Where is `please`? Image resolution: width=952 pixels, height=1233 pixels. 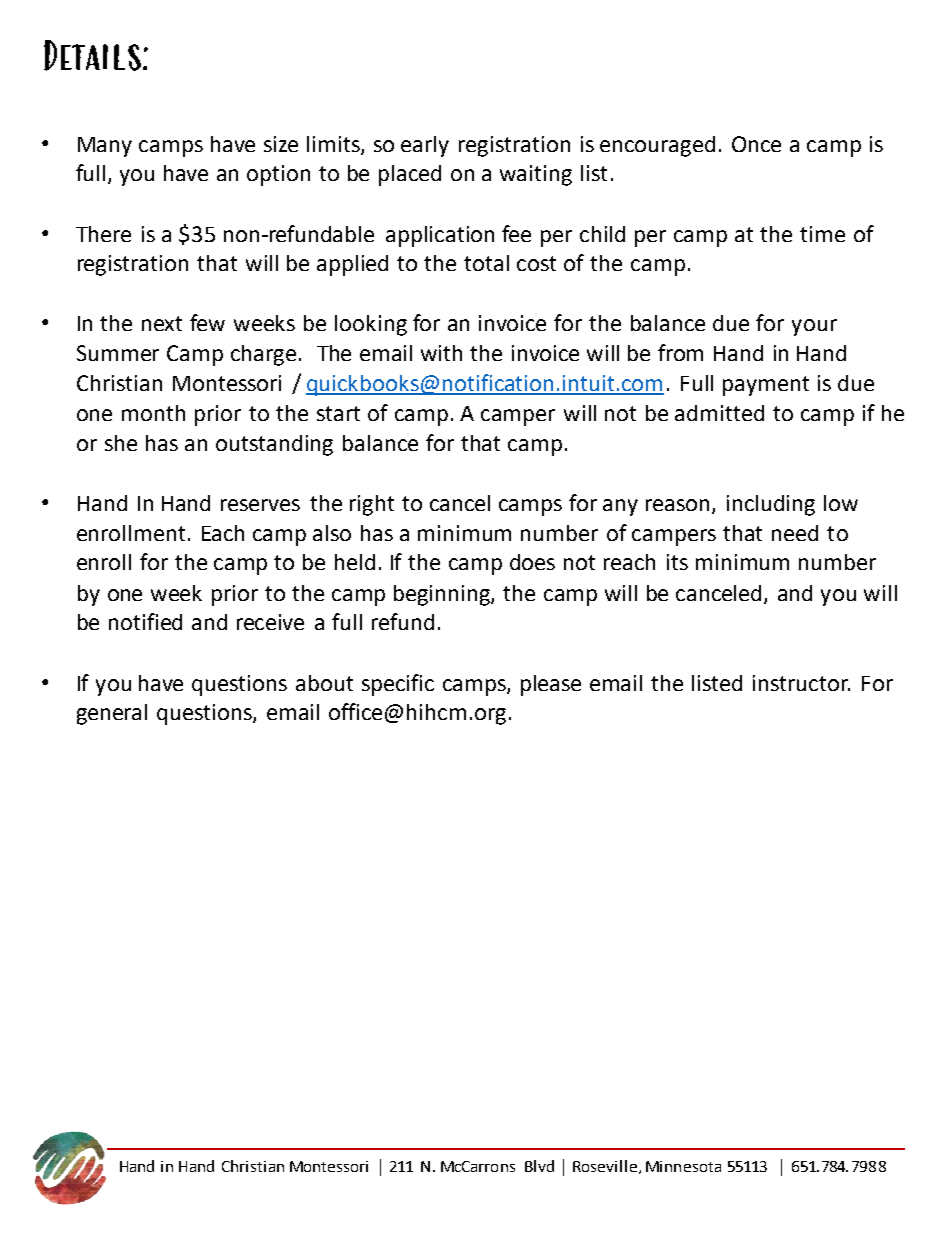
please is located at coordinates (551, 685).
